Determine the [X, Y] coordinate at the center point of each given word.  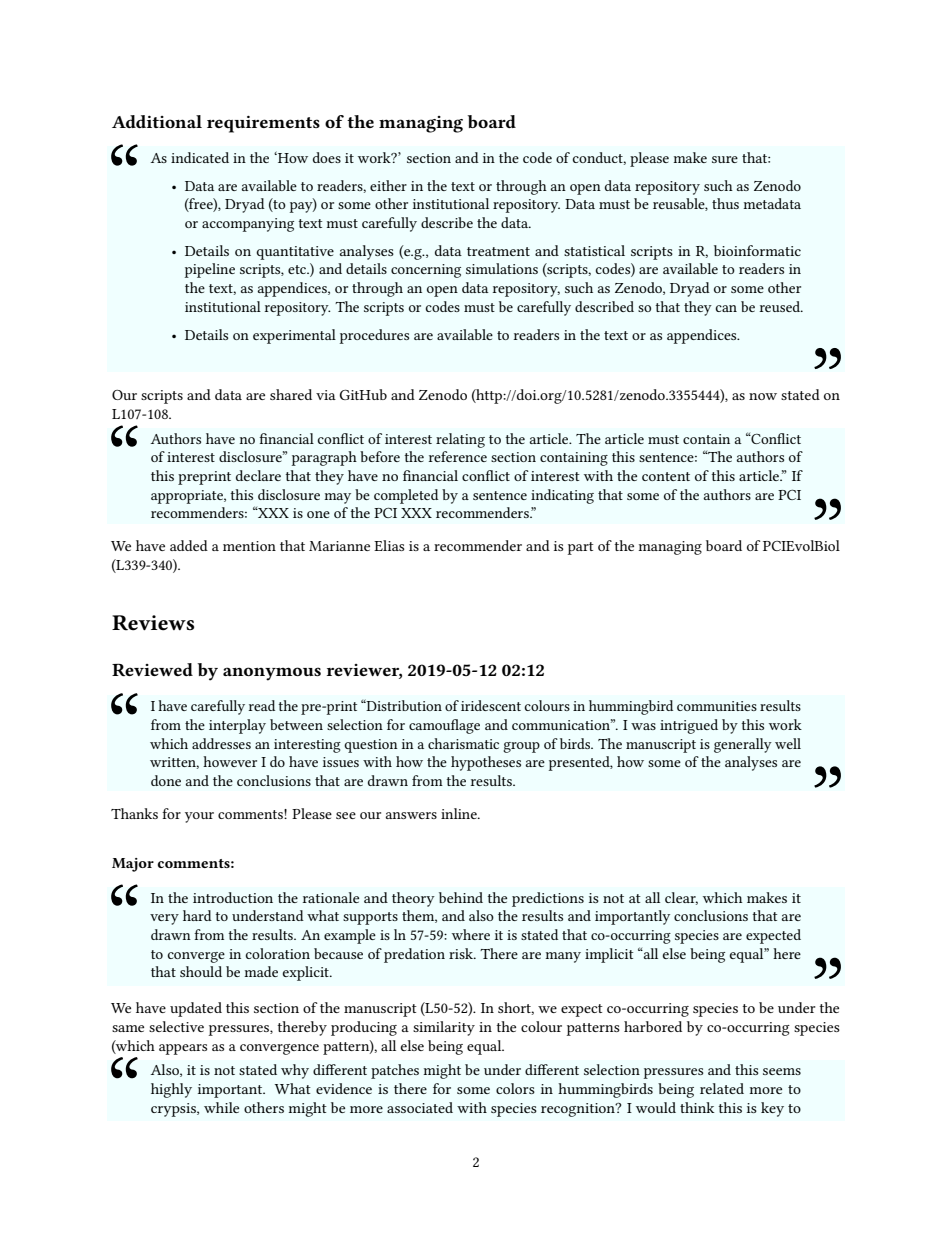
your [199, 817]
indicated [200, 157]
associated [420, 1107]
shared [291, 394]
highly [171, 1090]
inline [460, 813]
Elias [389, 545]
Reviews [153, 623]
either [388, 185]
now [763, 396]
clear [681, 898]
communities [717, 706]
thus [725, 203]
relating [460, 440]
